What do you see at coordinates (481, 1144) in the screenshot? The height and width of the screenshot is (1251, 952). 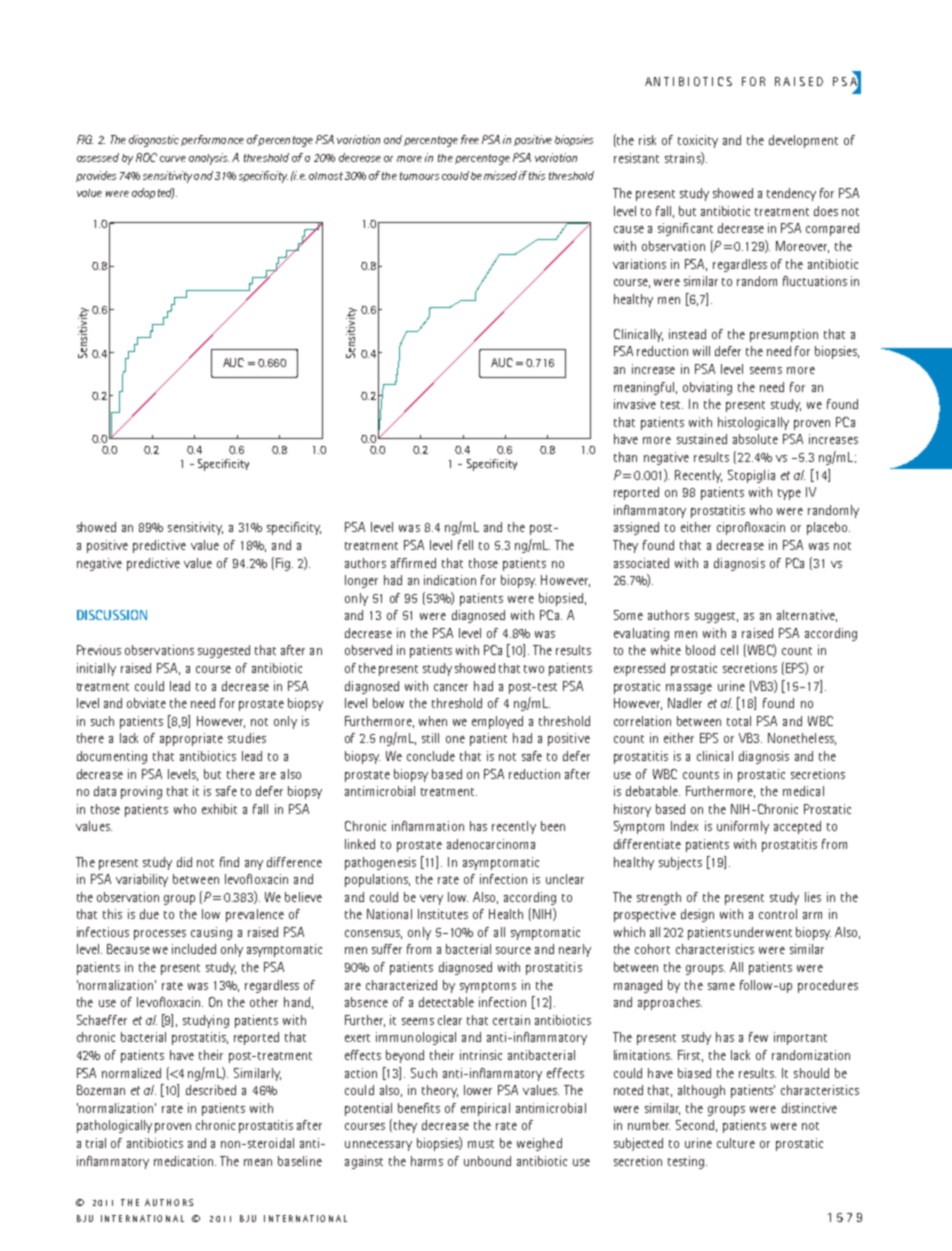 I see `must` at bounding box center [481, 1144].
